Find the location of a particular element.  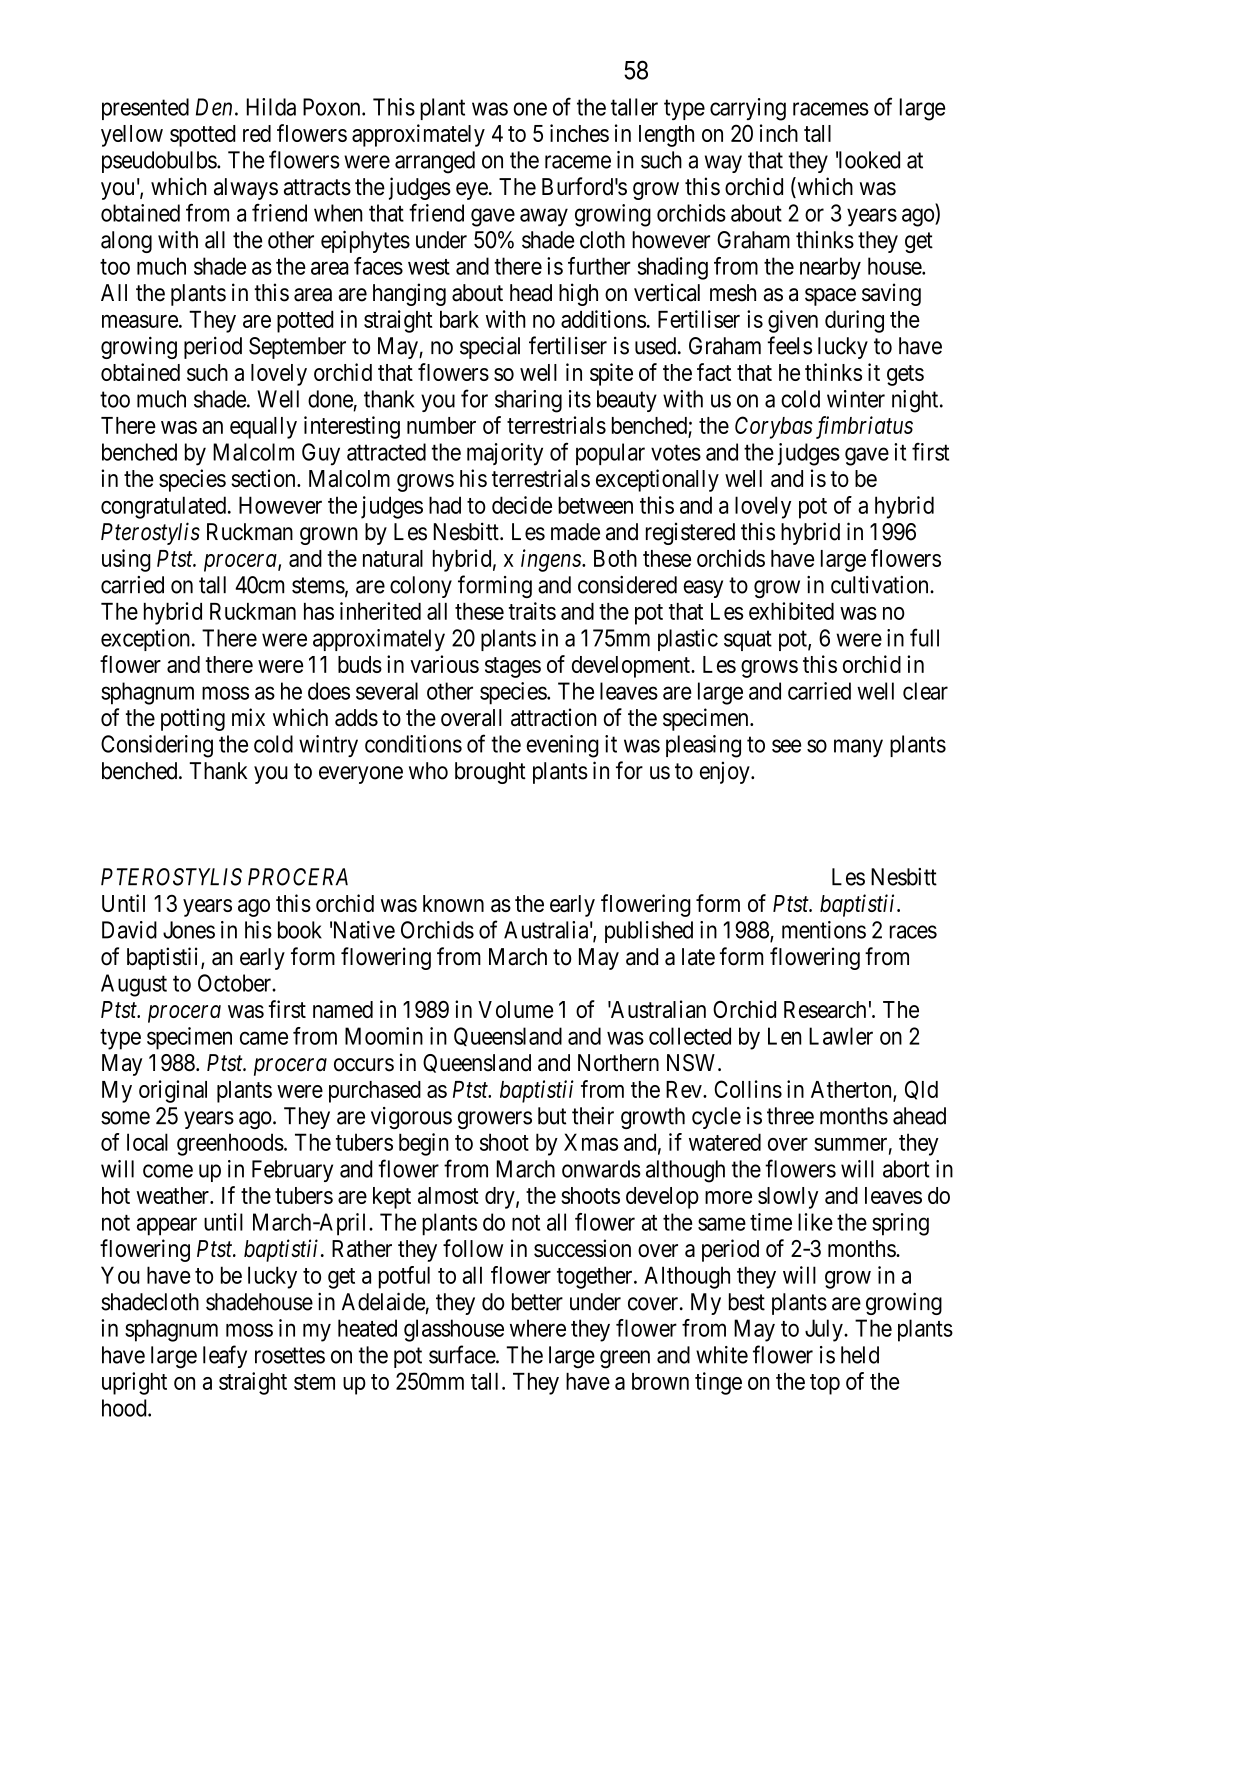

eye is located at coordinates (472, 191).
